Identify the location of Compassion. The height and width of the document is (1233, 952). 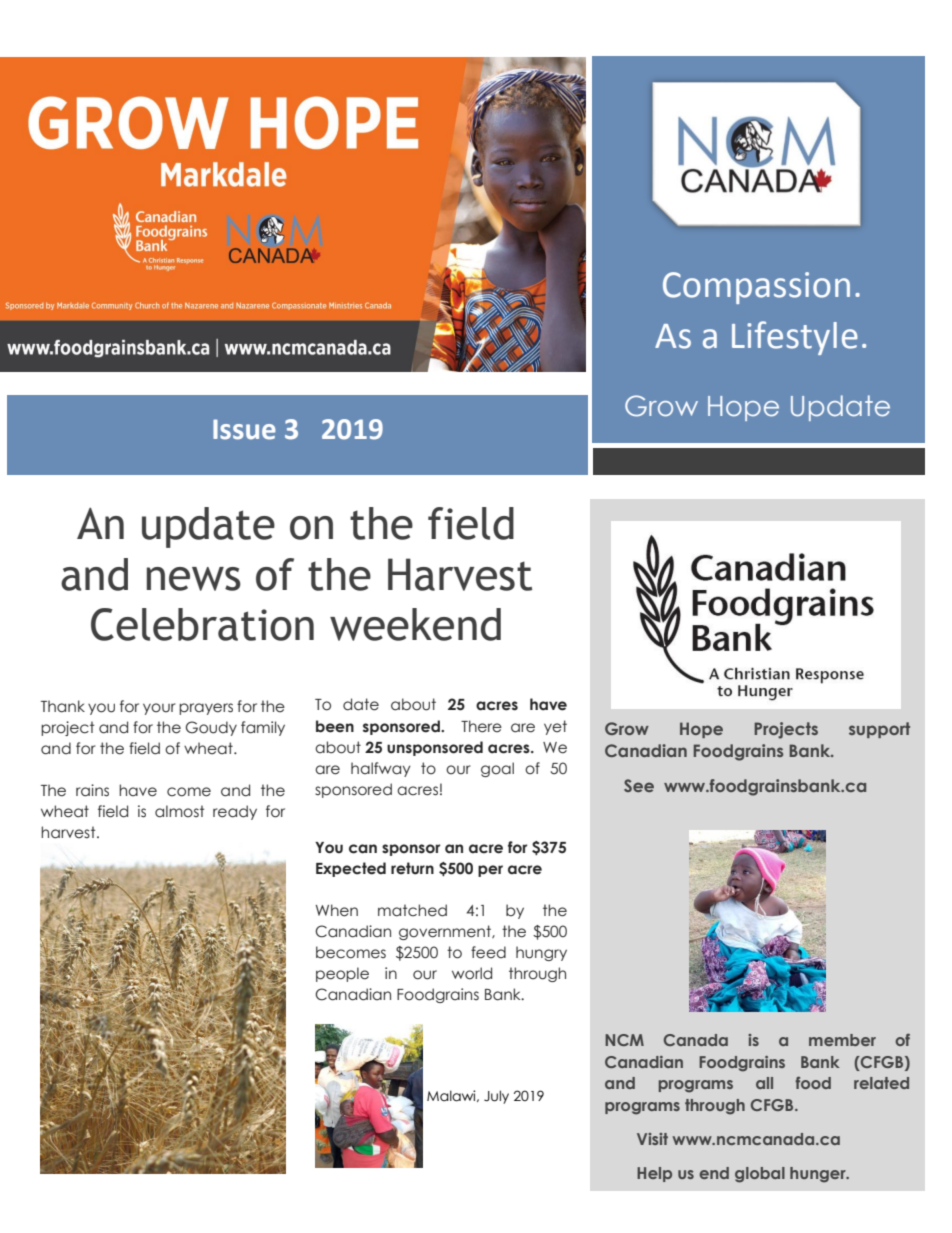
(756, 288).
